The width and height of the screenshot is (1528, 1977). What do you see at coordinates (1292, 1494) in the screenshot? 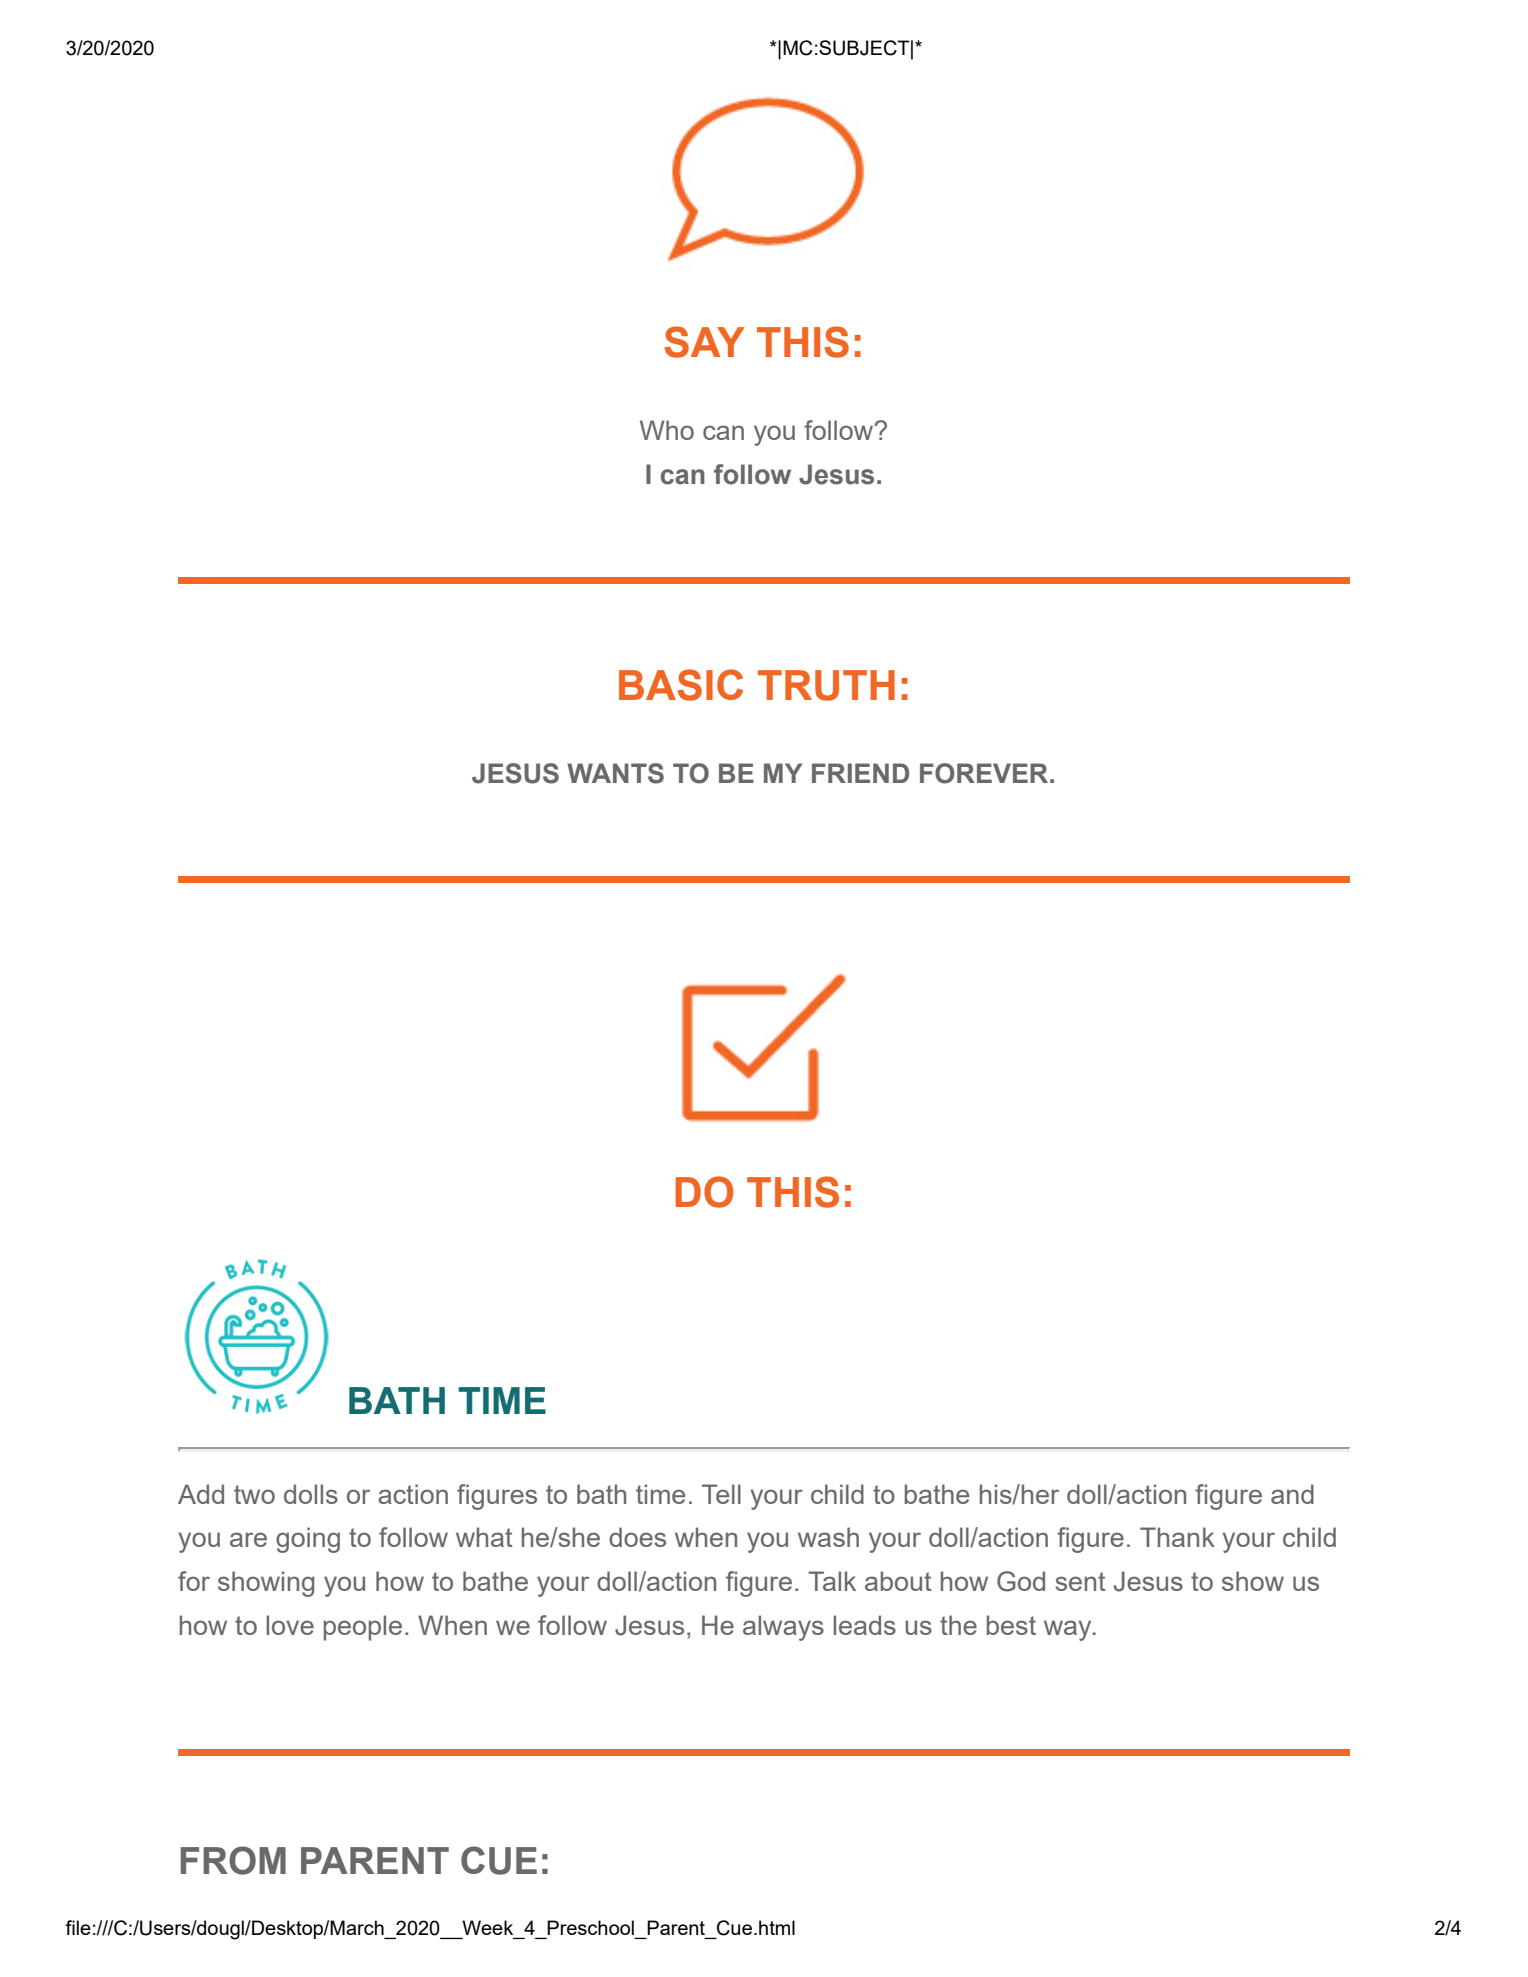
I see `and` at bounding box center [1292, 1494].
